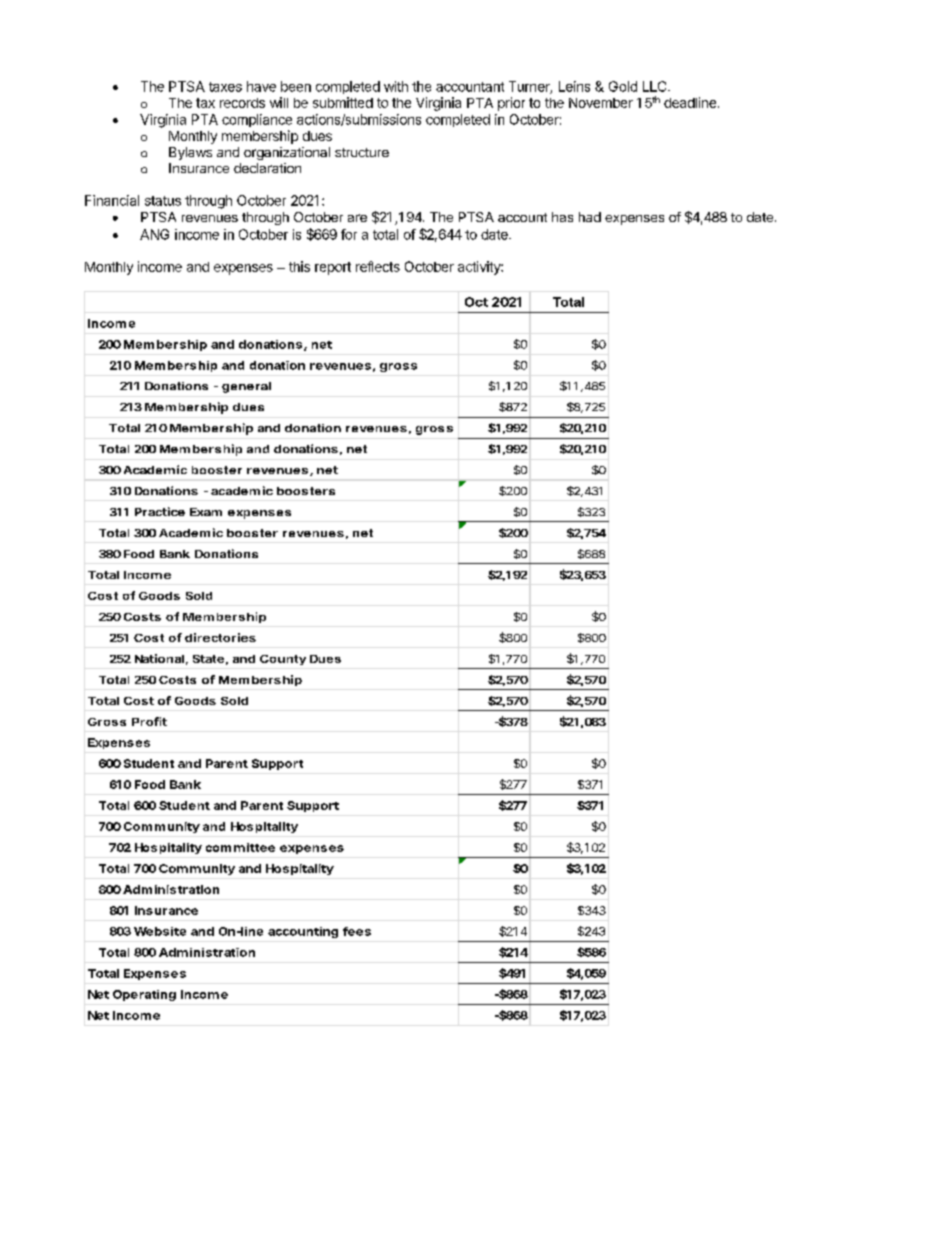  Describe the element at coordinates (283, 660) in the image. I see `County` at that location.
